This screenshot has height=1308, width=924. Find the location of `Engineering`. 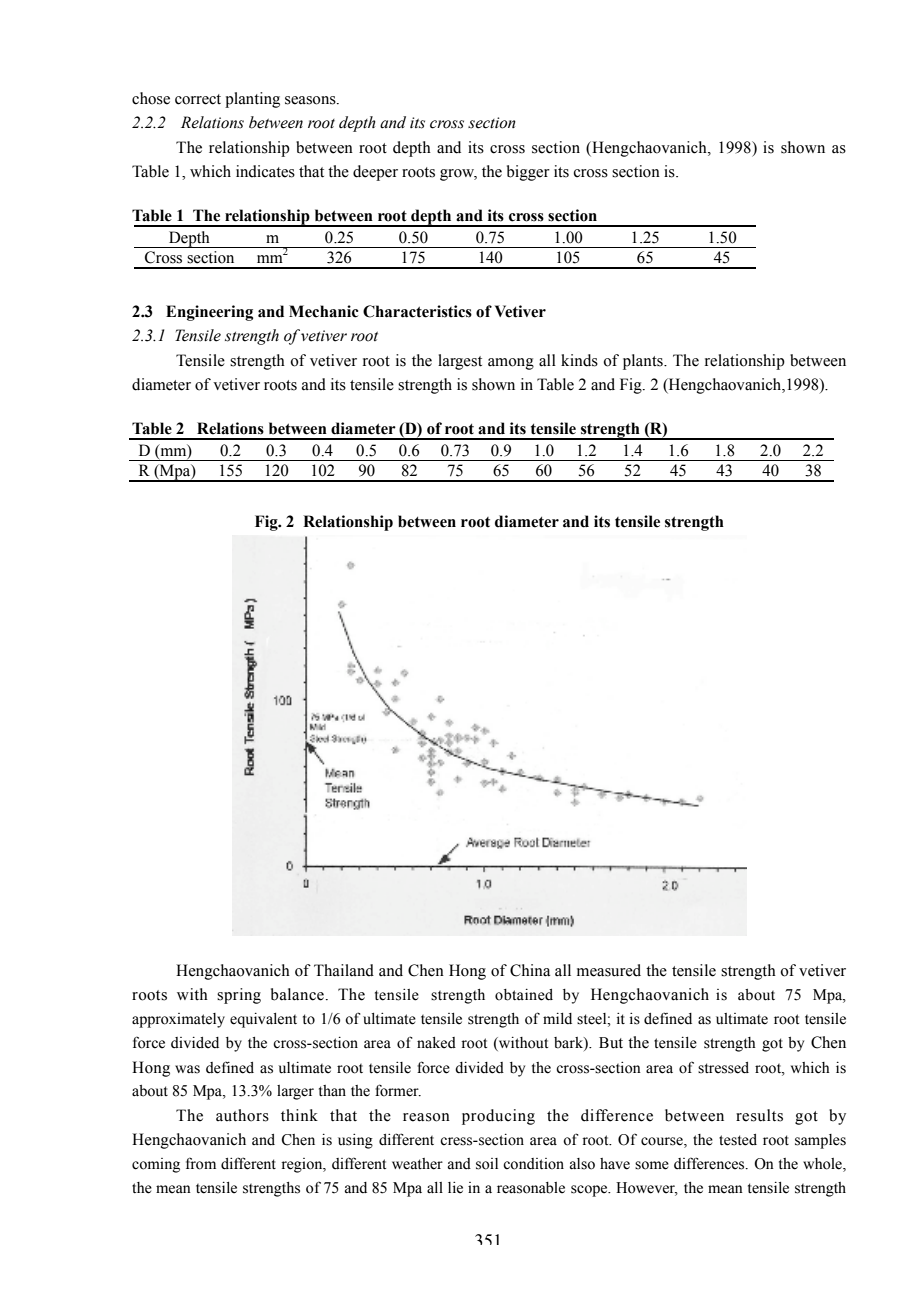

Engineering is located at coordinates (209, 313).
